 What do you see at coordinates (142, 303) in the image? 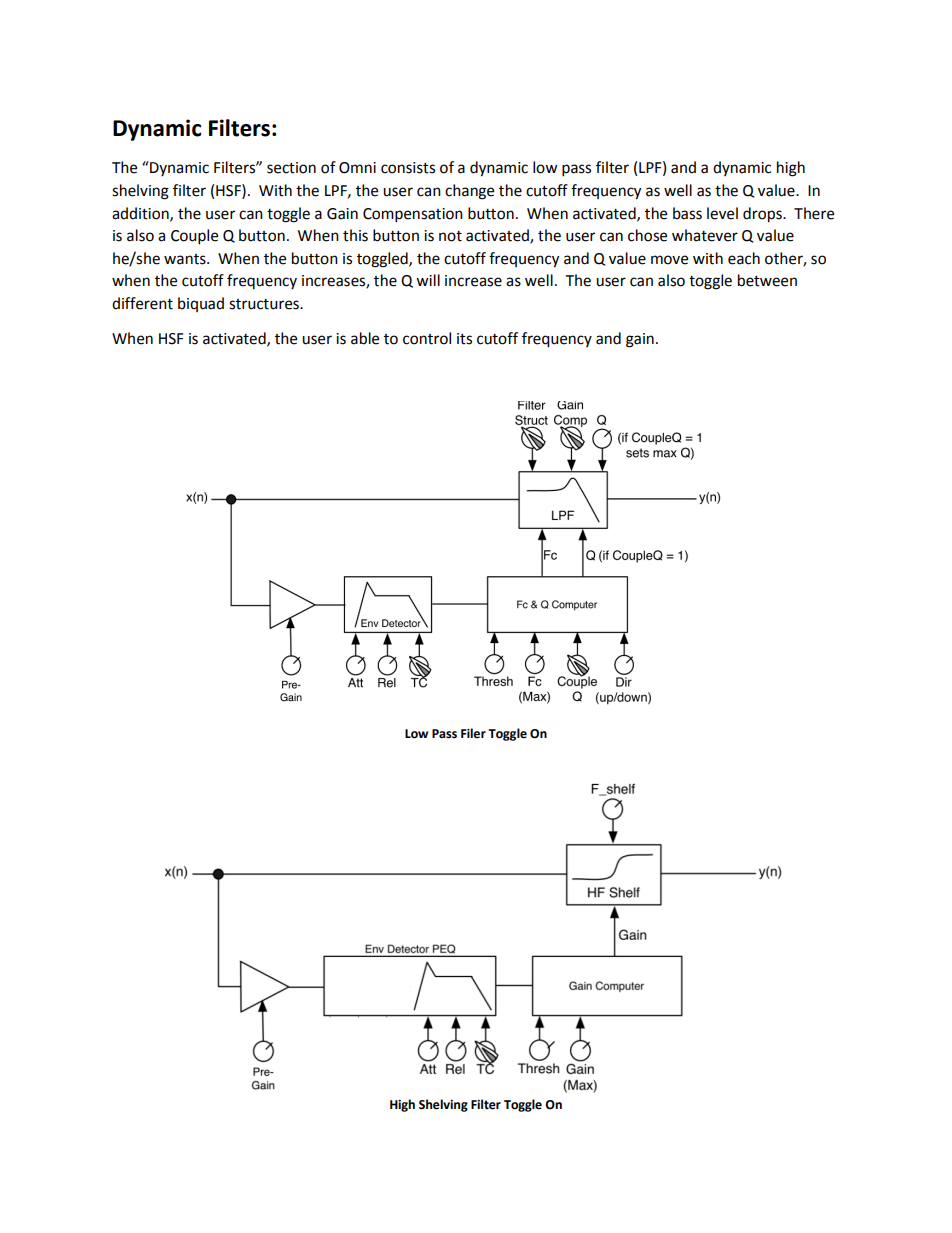
I see `different` at bounding box center [142, 303].
